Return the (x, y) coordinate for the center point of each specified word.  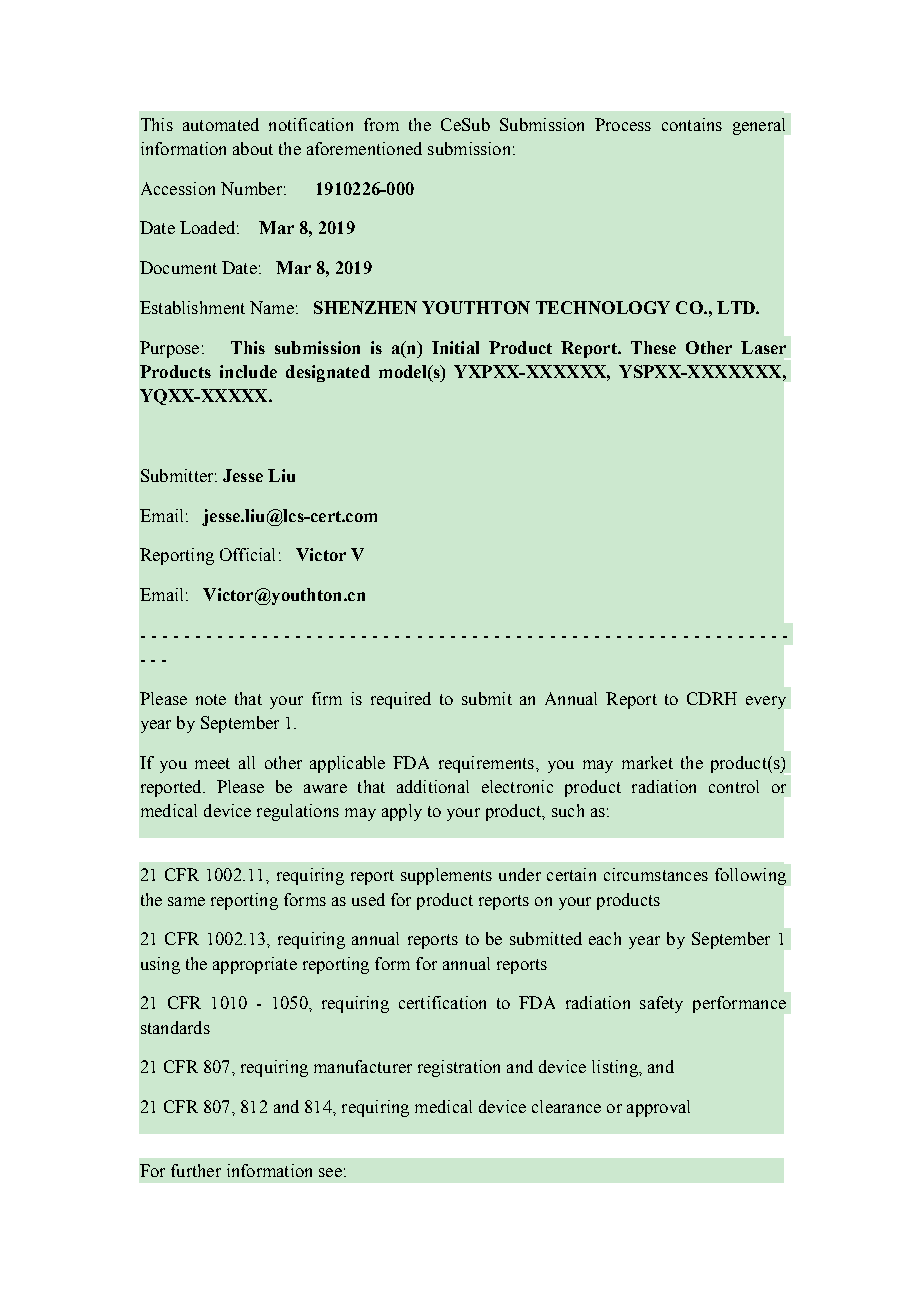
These (653, 347)
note (211, 699)
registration (459, 1068)
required (401, 700)
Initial (455, 347)
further (196, 1170)
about (253, 148)
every (766, 702)
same (186, 901)
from (381, 124)
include (248, 371)
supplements (446, 876)
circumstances (656, 874)
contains (692, 124)
